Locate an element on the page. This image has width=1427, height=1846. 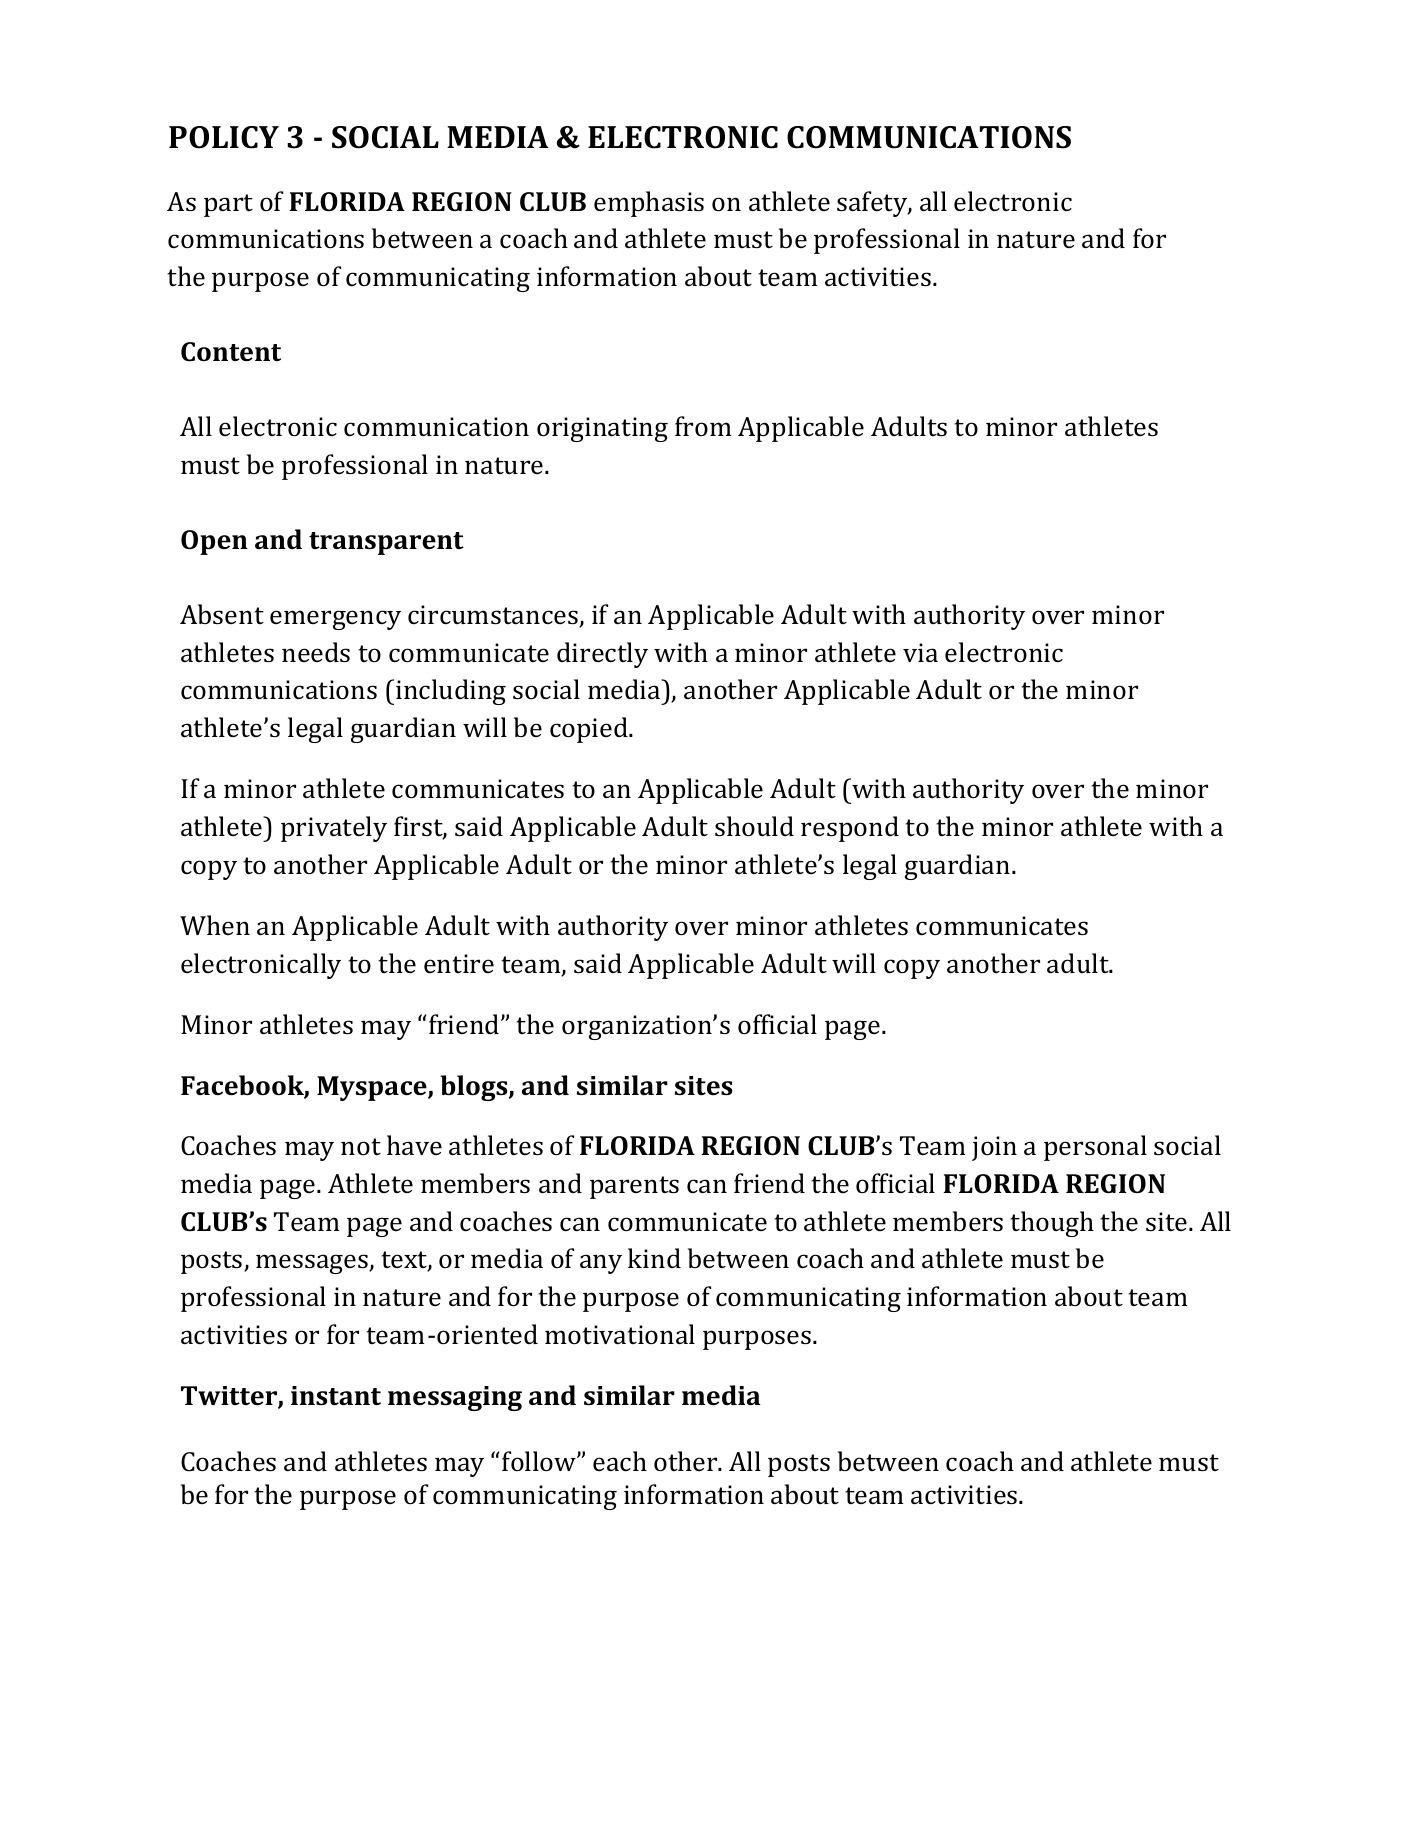
part is located at coordinates (228, 205).
